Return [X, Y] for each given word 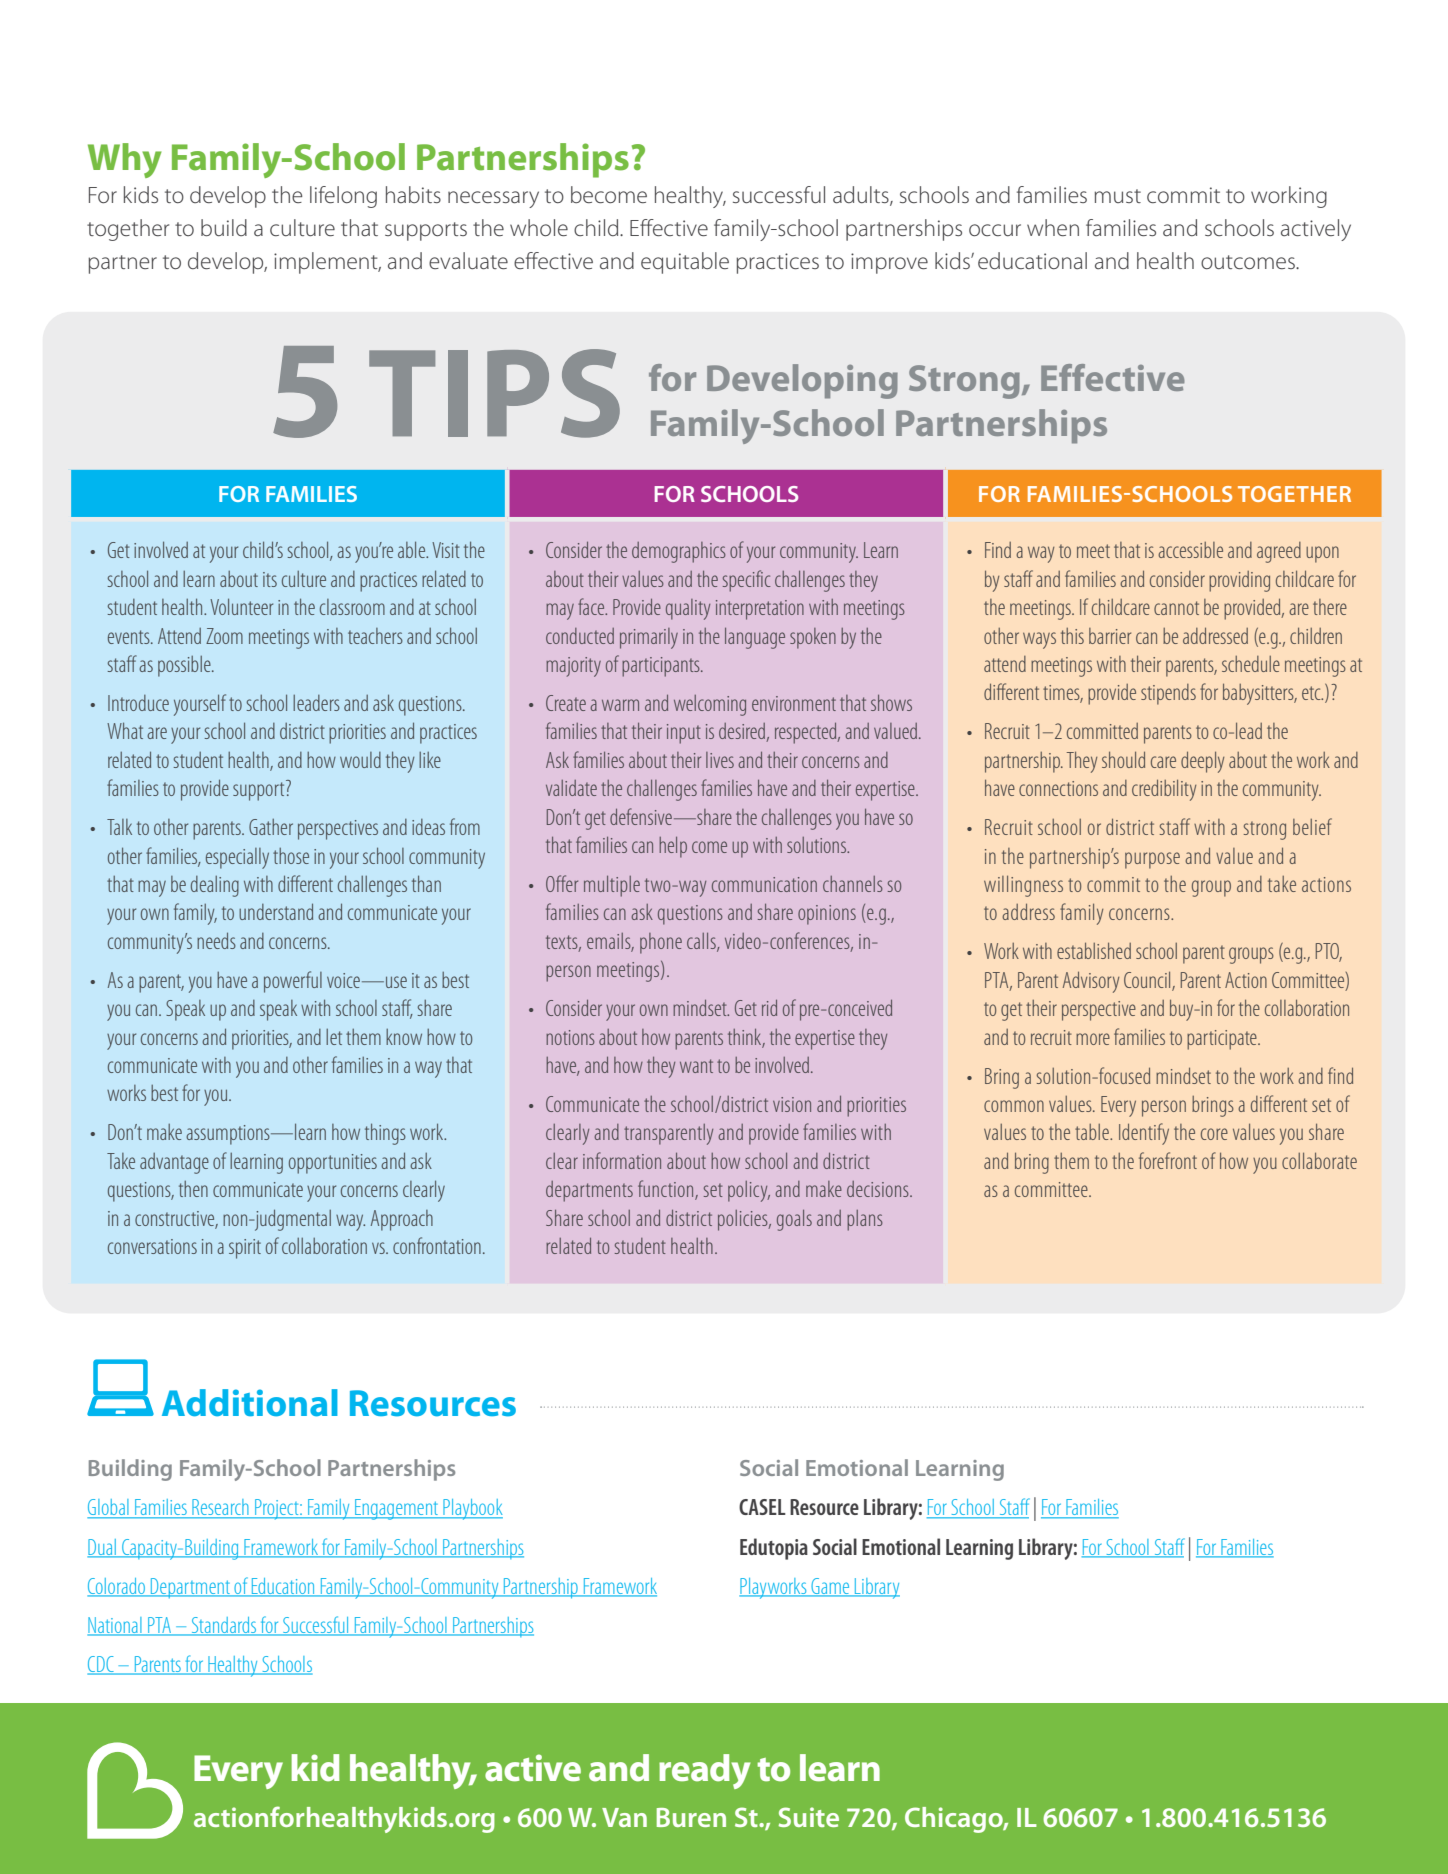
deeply [1202, 762]
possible [185, 666]
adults [862, 196]
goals [794, 1220]
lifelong [343, 197]
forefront [1168, 1160]
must [1118, 196]
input [683, 734]
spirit [245, 1249]
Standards [224, 1626]
